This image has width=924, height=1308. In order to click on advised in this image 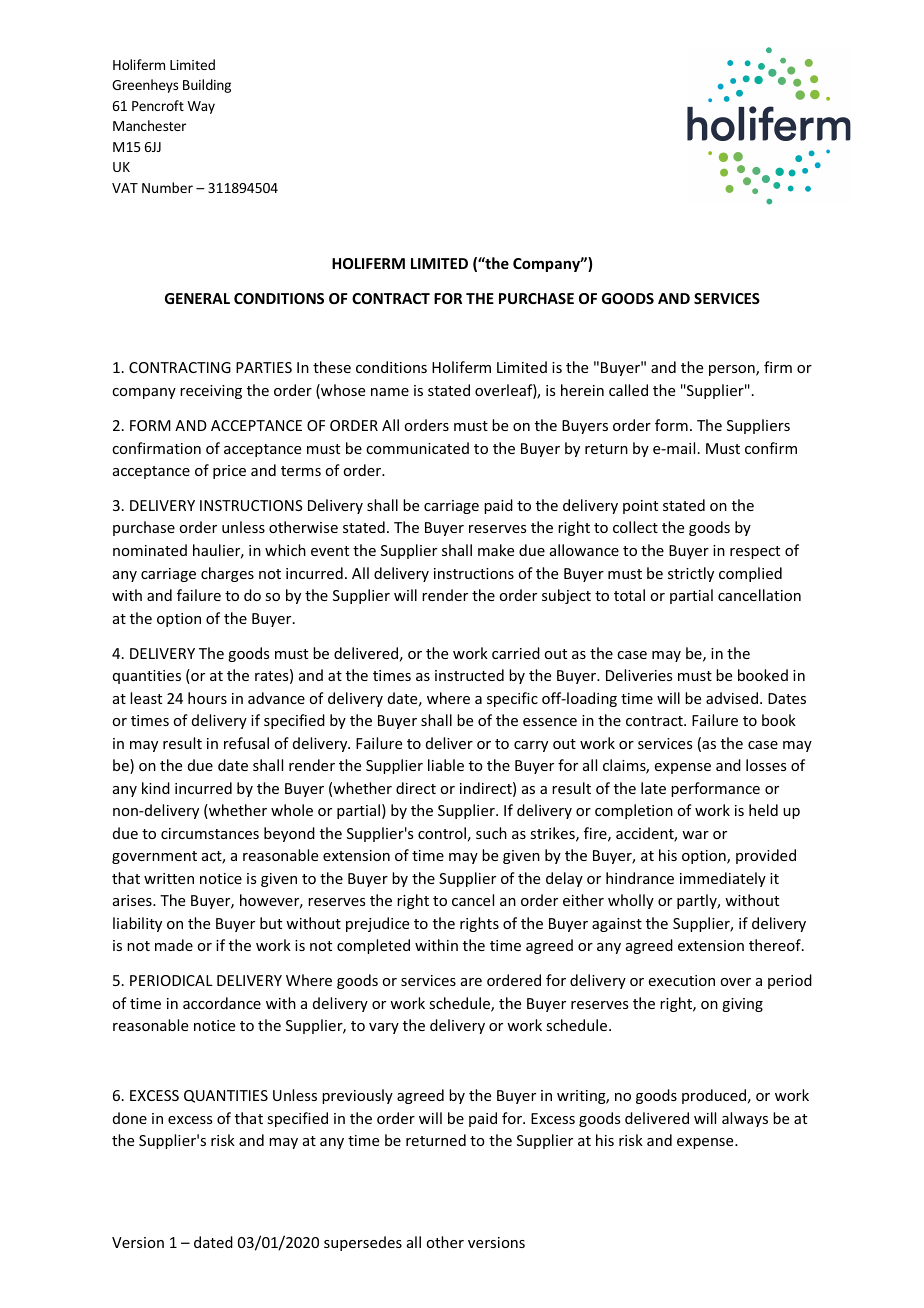, I will do `click(732, 698)`.
